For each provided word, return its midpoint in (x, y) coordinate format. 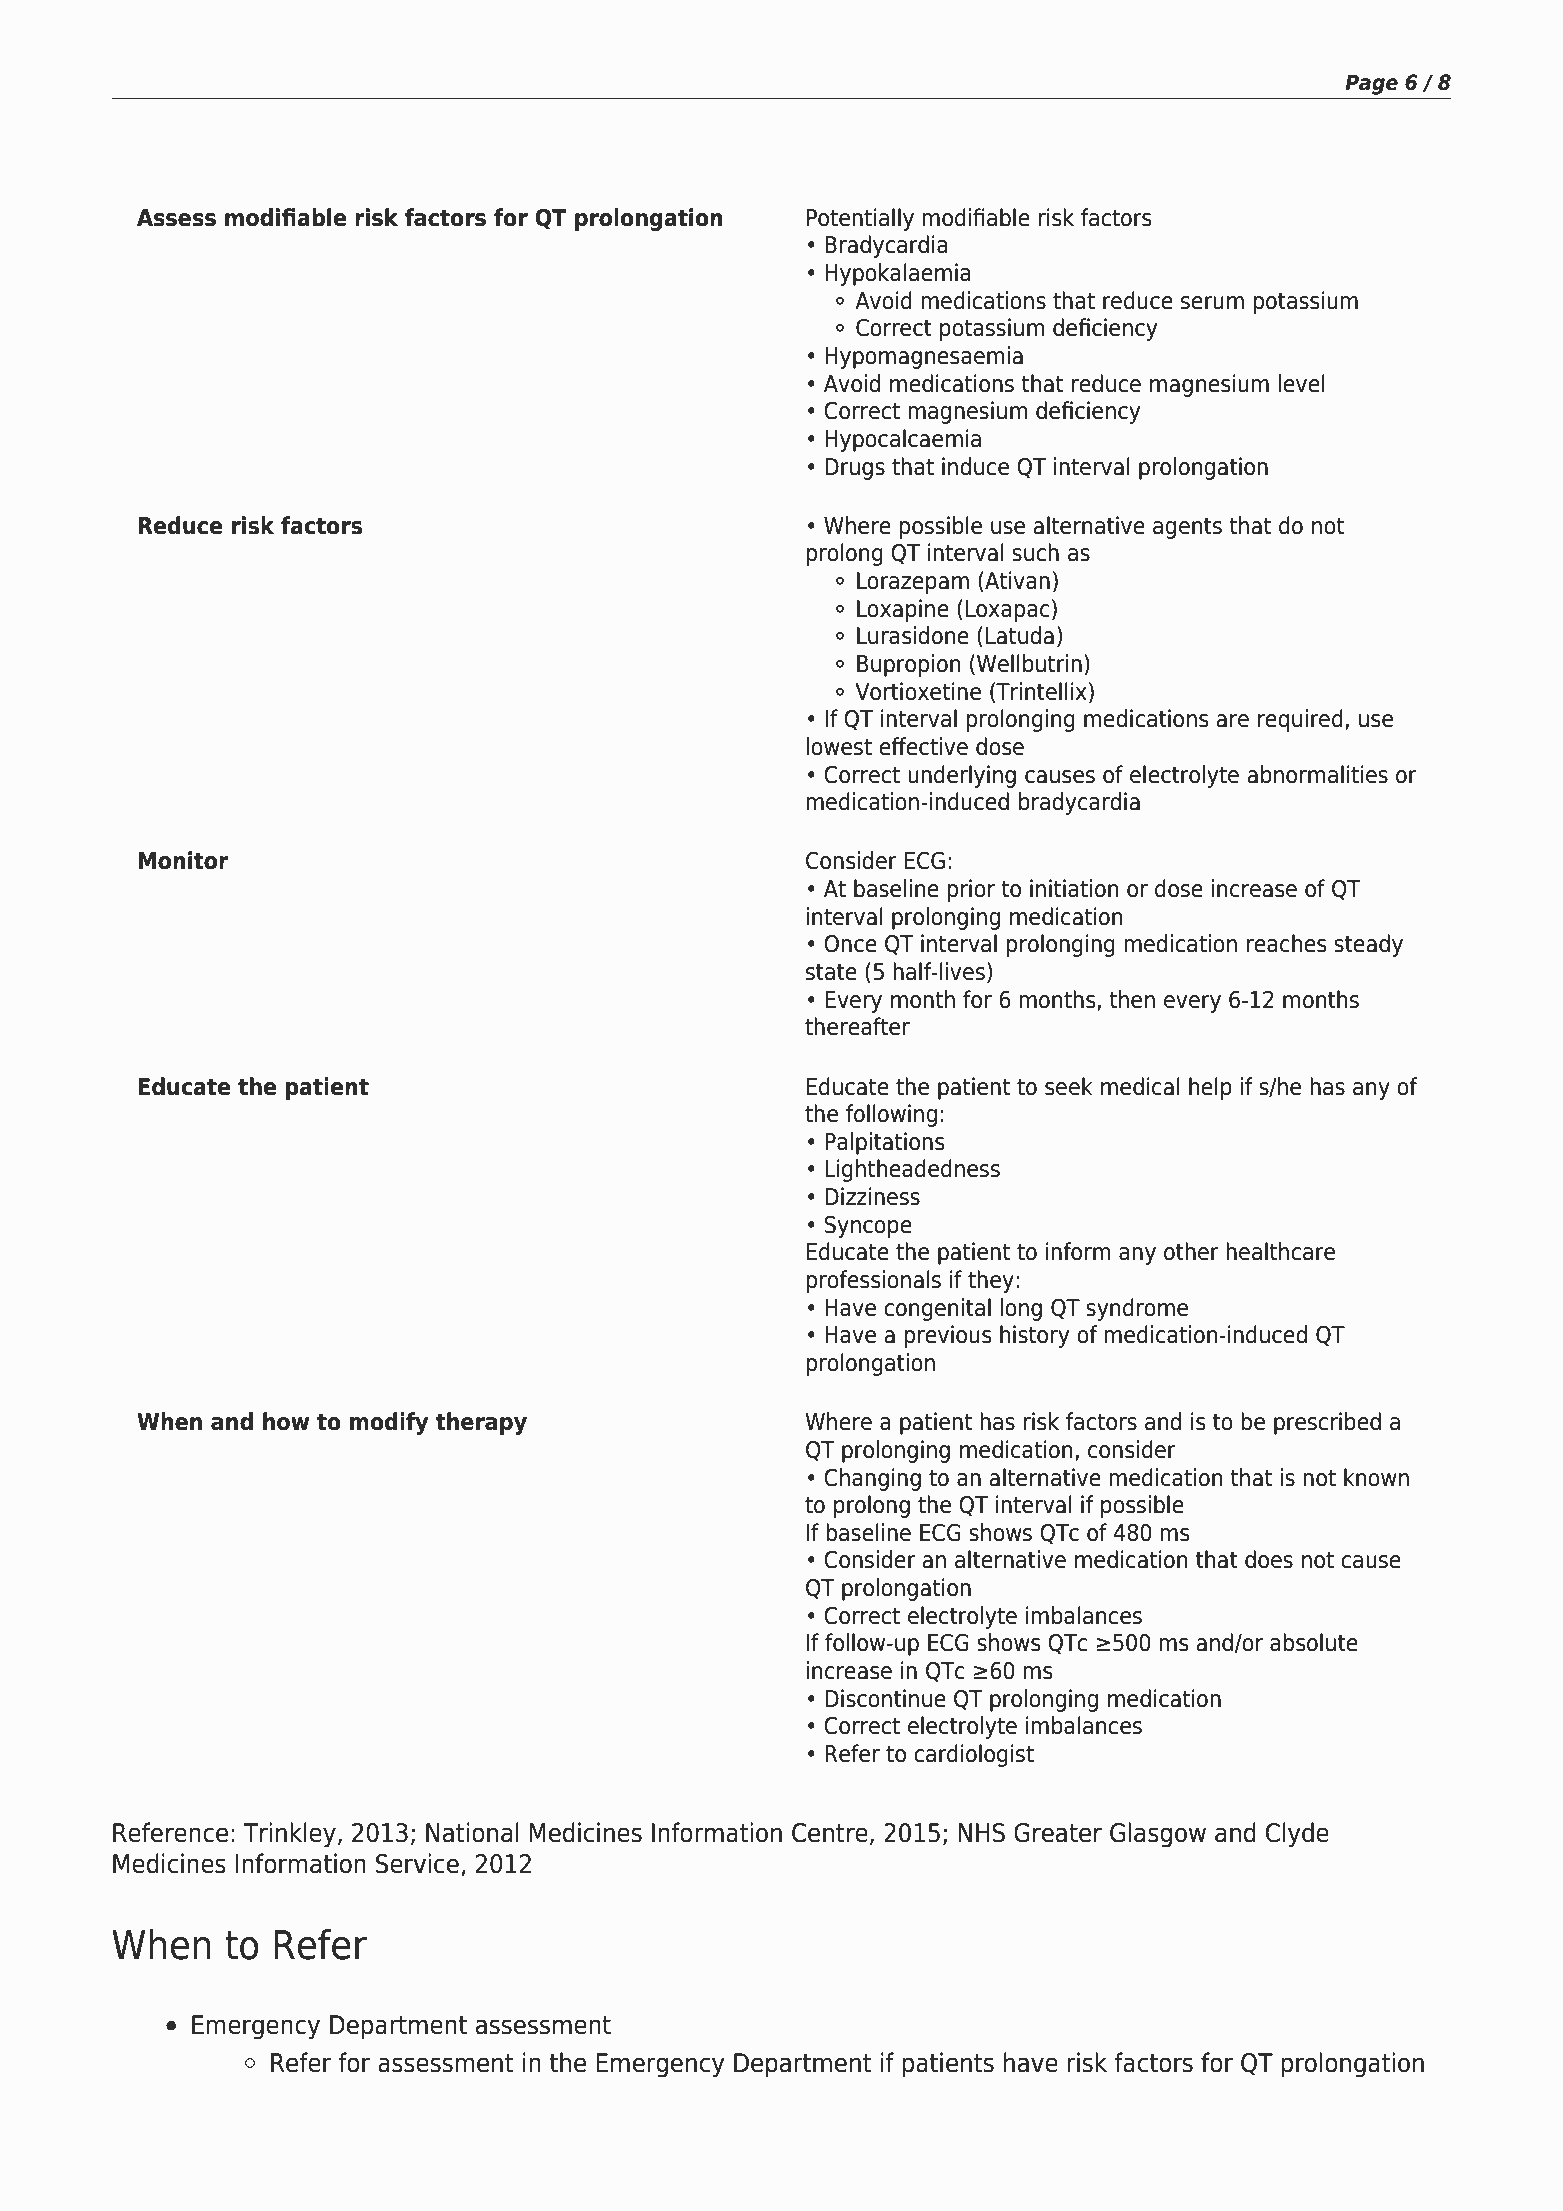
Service (417, 1863)
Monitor (183, 860)
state (831, 972)
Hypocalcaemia (903, 440)
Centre (830, 1833)
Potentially (860, 219)
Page (1371, 84)
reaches (1286, 943)
